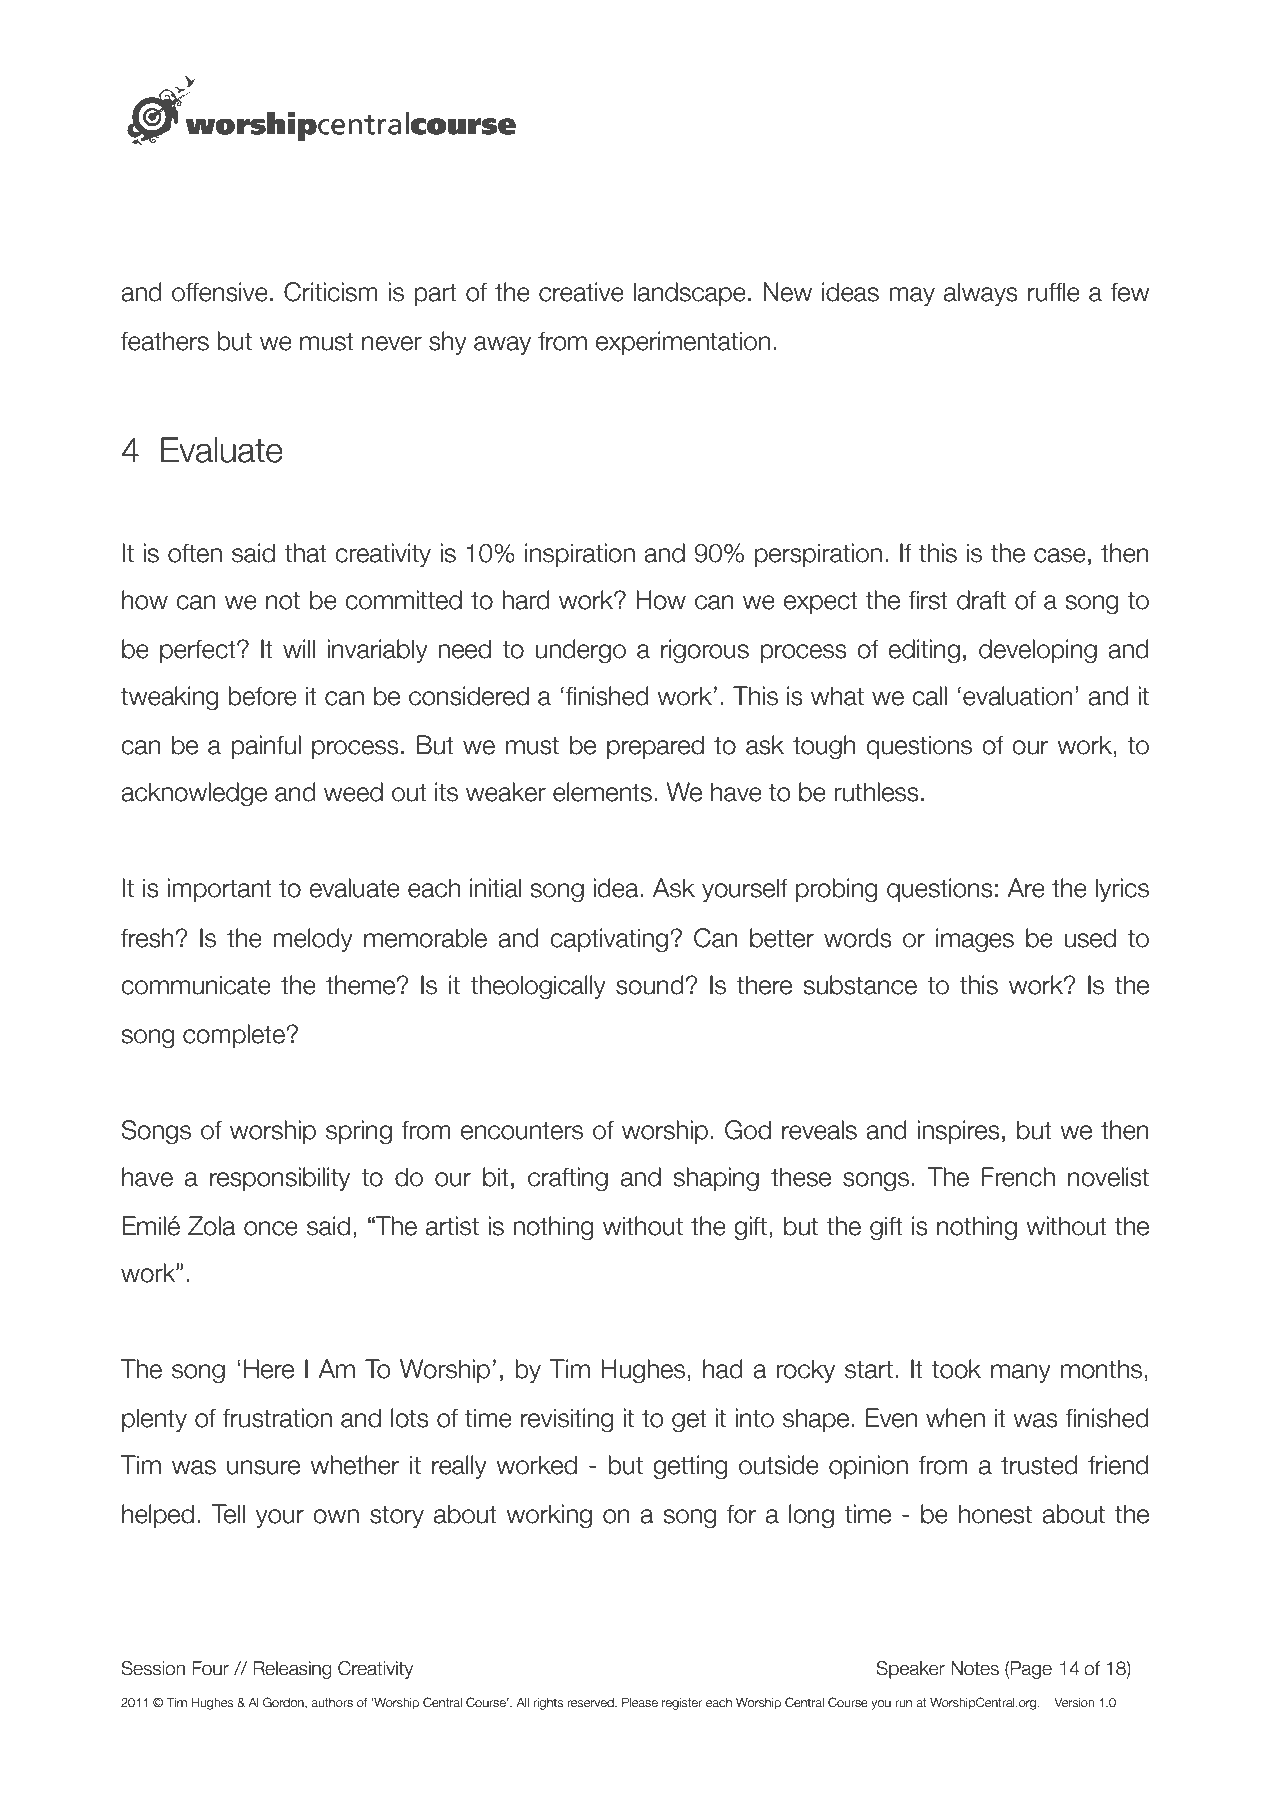 This page has height=1799, width=1271. I want to click on Releasing, so click(292, 1670).
